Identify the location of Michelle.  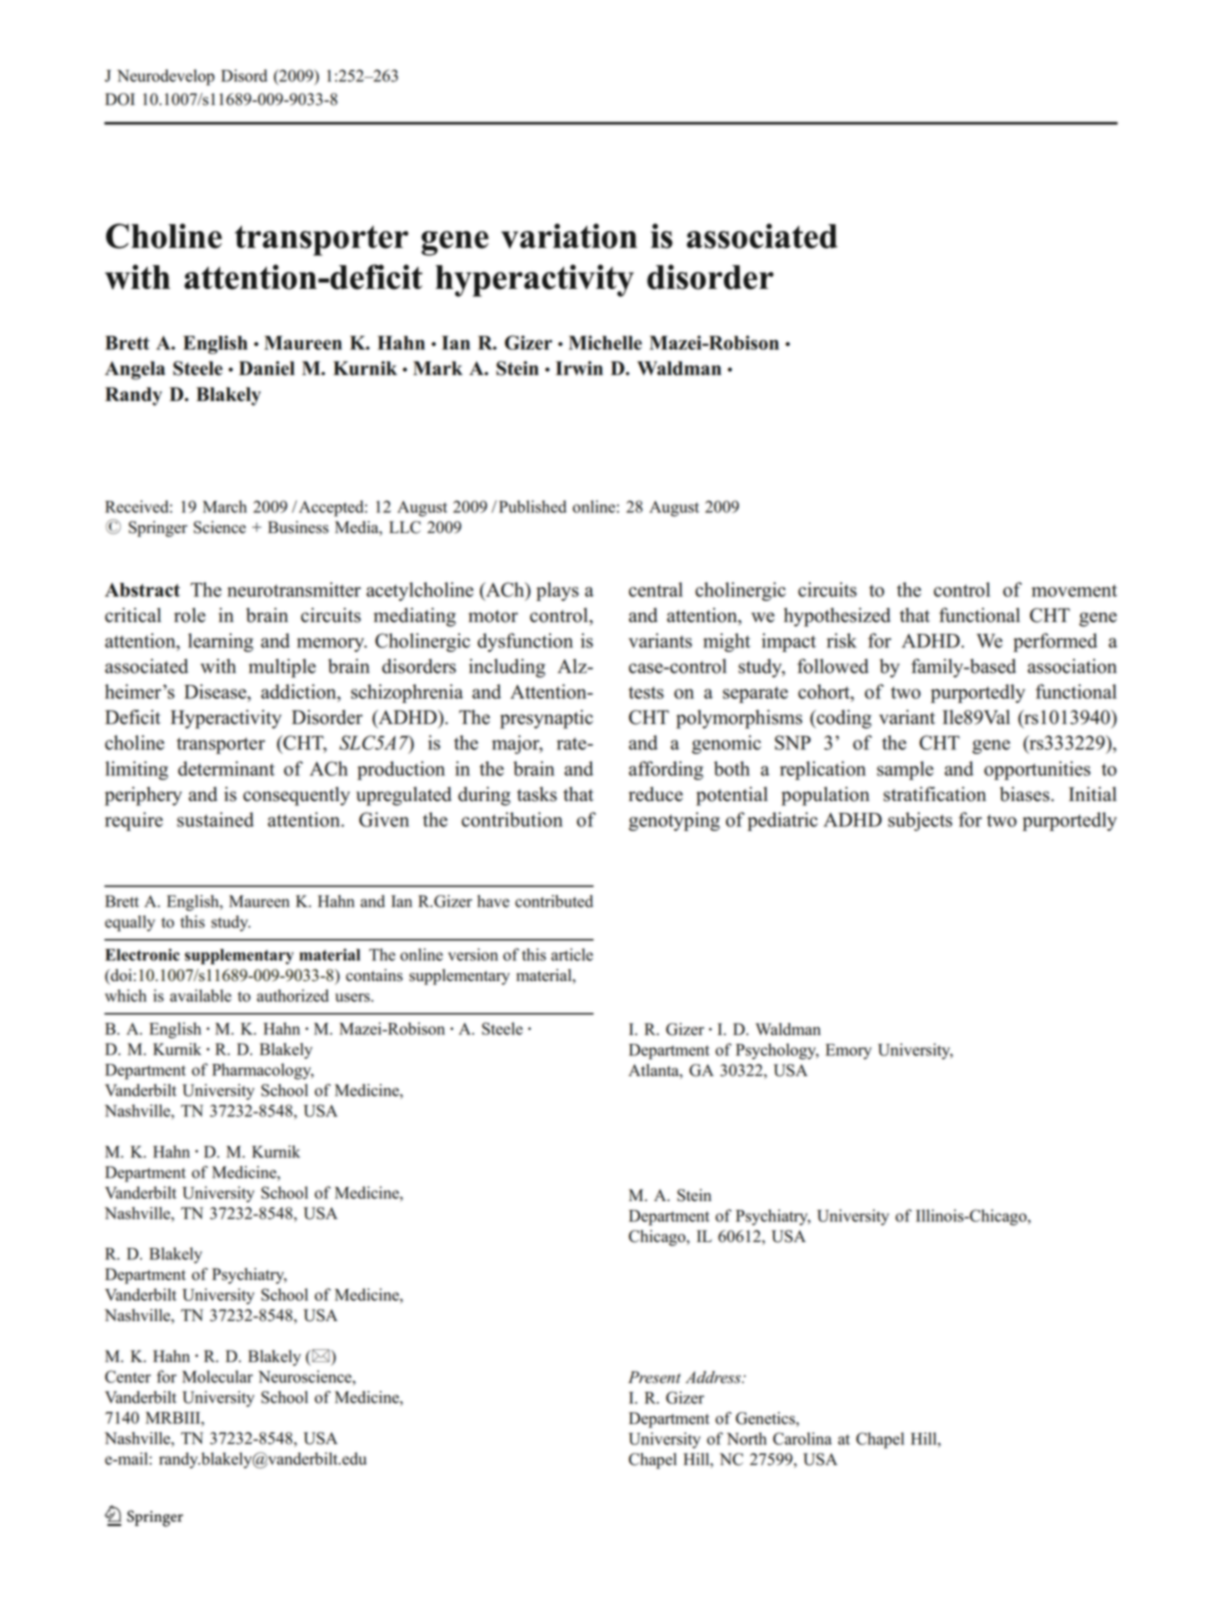
(605, 342).
